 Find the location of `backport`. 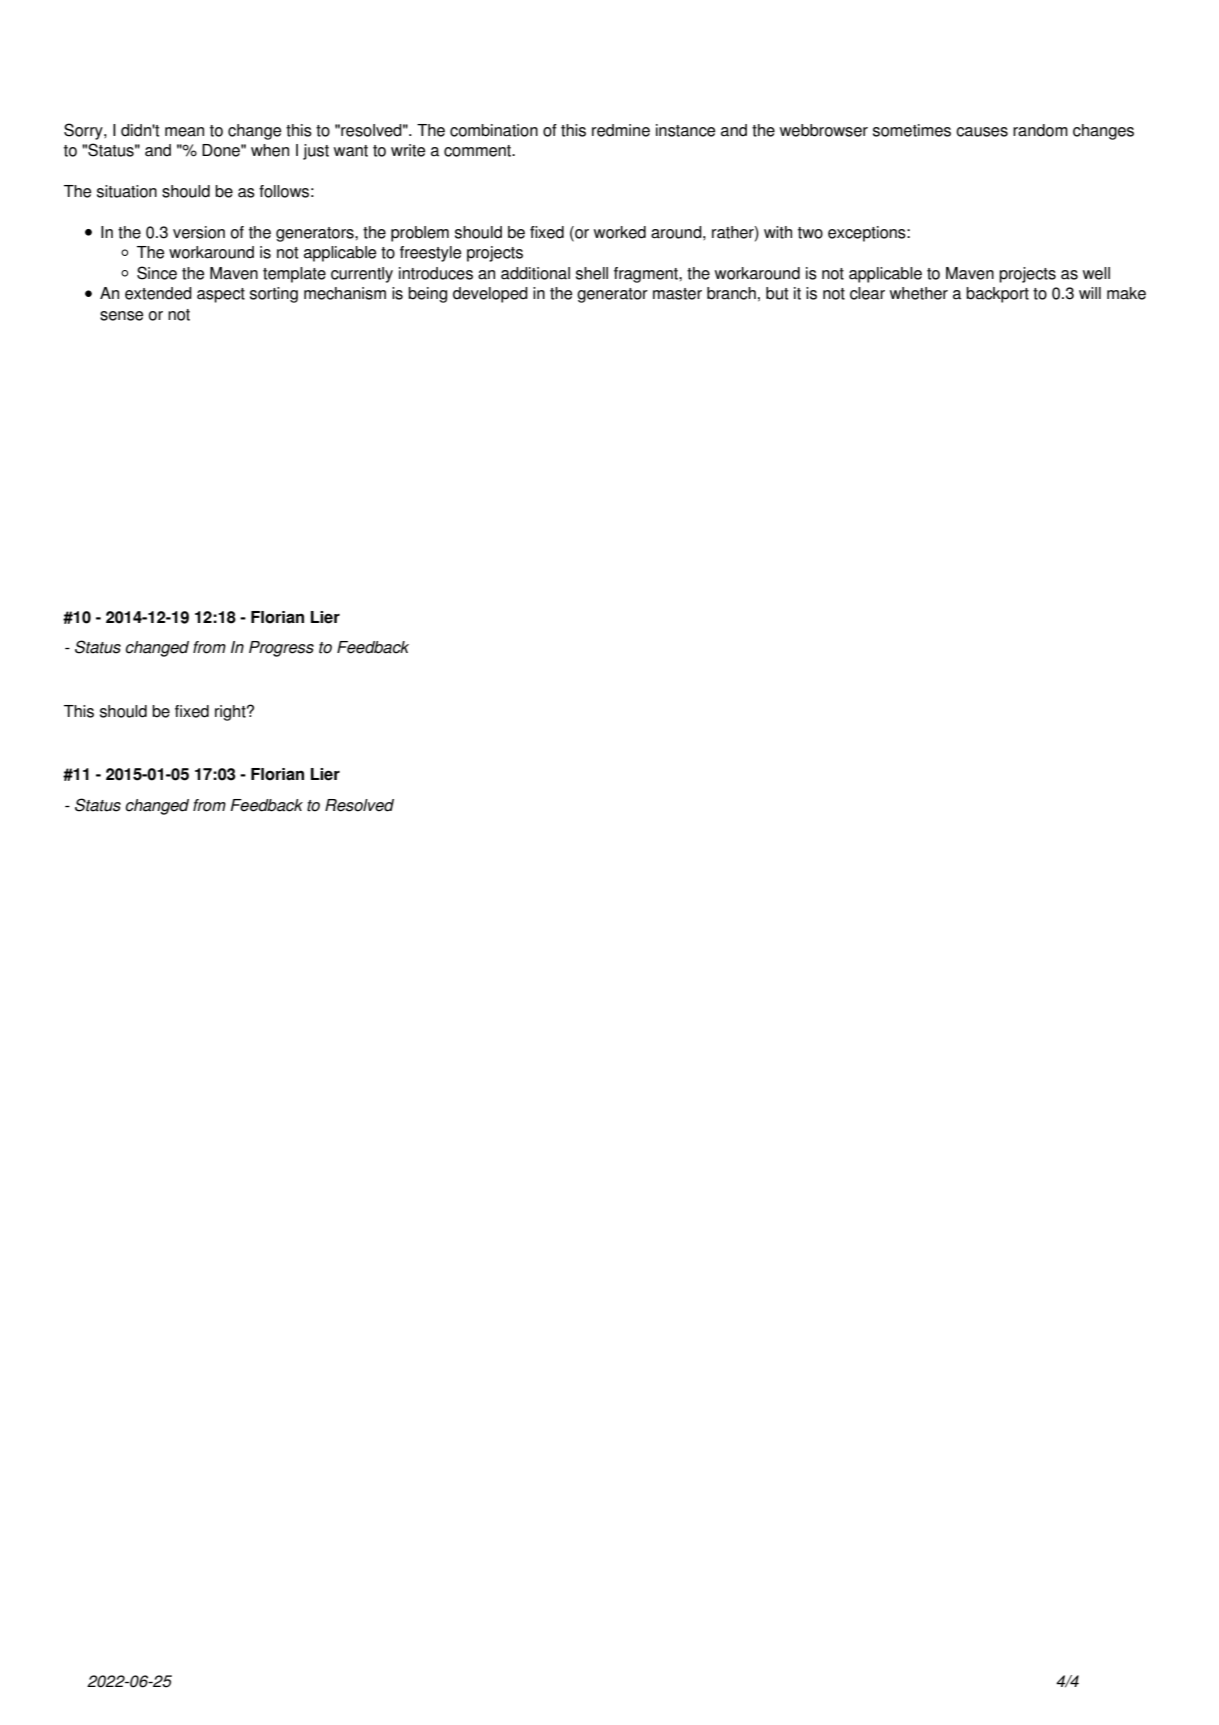

backport is located at coordinates (997, 295).
